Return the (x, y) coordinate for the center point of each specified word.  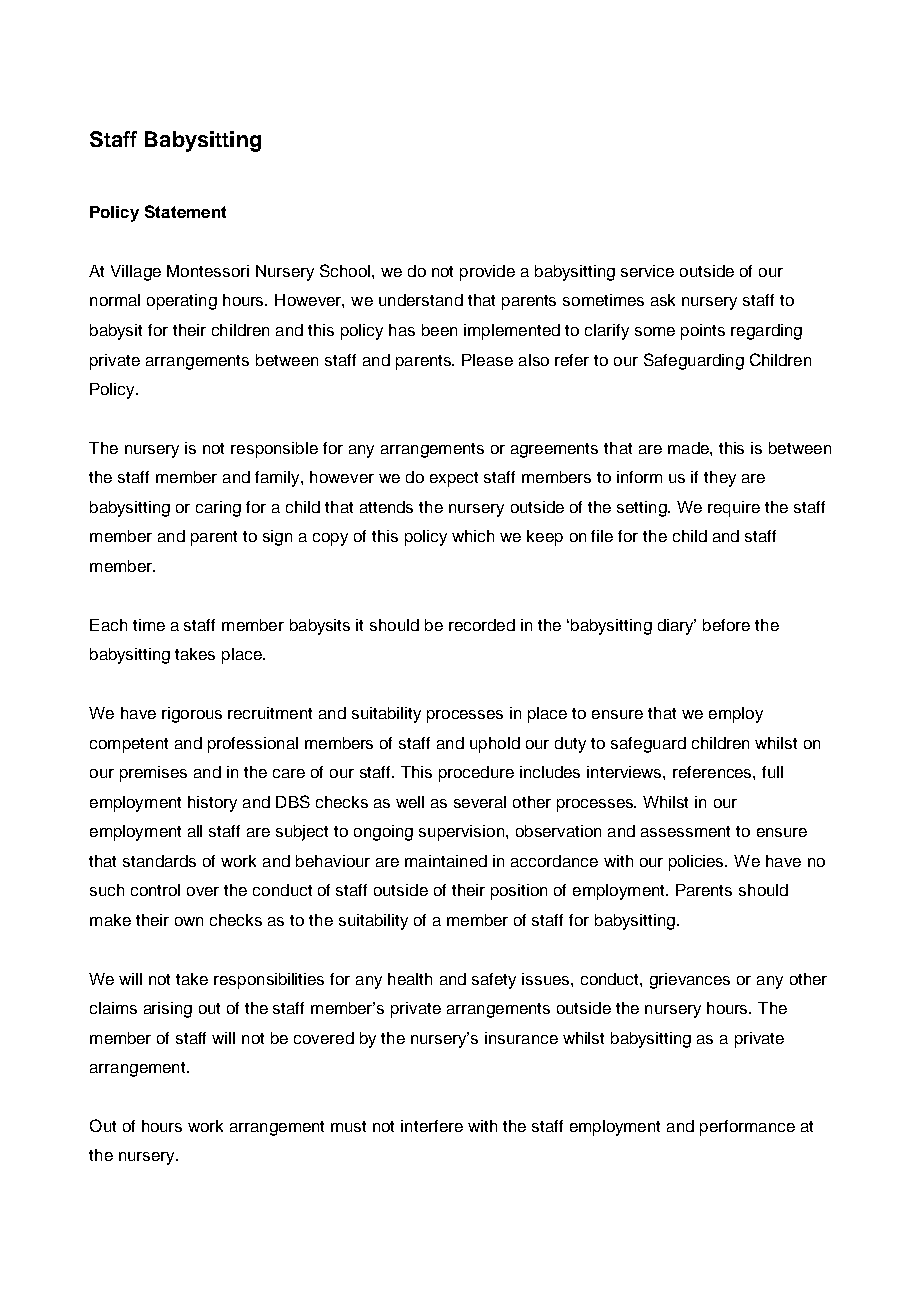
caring (218, 509)
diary (677, 627)
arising (168, 1010)
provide (487, 273)
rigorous (192, 715)
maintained (446, 861)
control (155, 890)
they (720, 479)
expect (454, 479)
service (647, 271)
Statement (185, 211)
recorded (482, 625)
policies (698, 863)
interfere (432, 1126)
